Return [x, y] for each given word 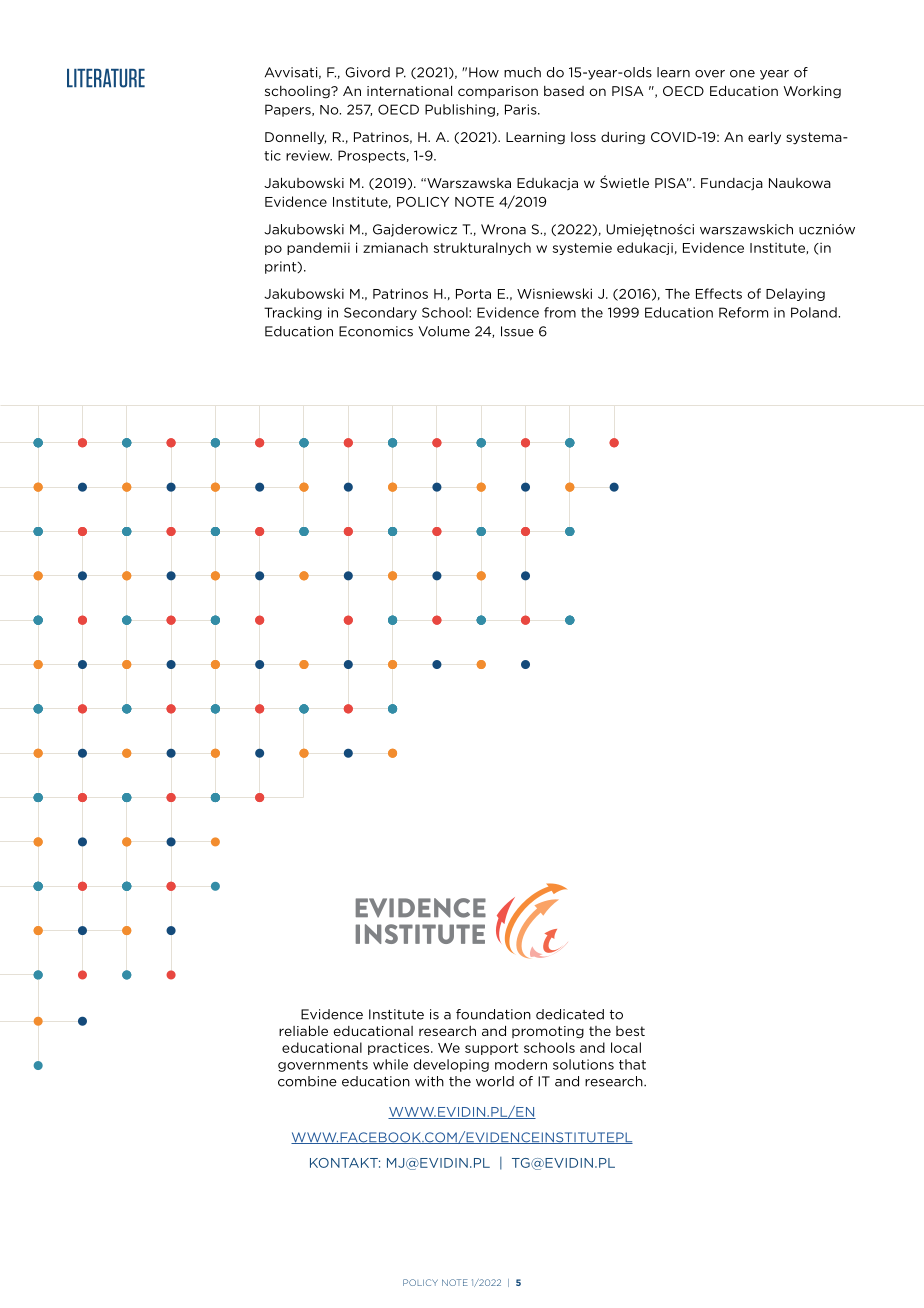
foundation [493, 1014]
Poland [814, 312]
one [742, 74]
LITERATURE [106, 78]
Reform [743, 312]
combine [307, 1081]
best [630, 1031]
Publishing [460, 110]
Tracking [293, 313]
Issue [517, 331]
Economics [376, 331]
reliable [303, 1030]
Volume [444, 331]
